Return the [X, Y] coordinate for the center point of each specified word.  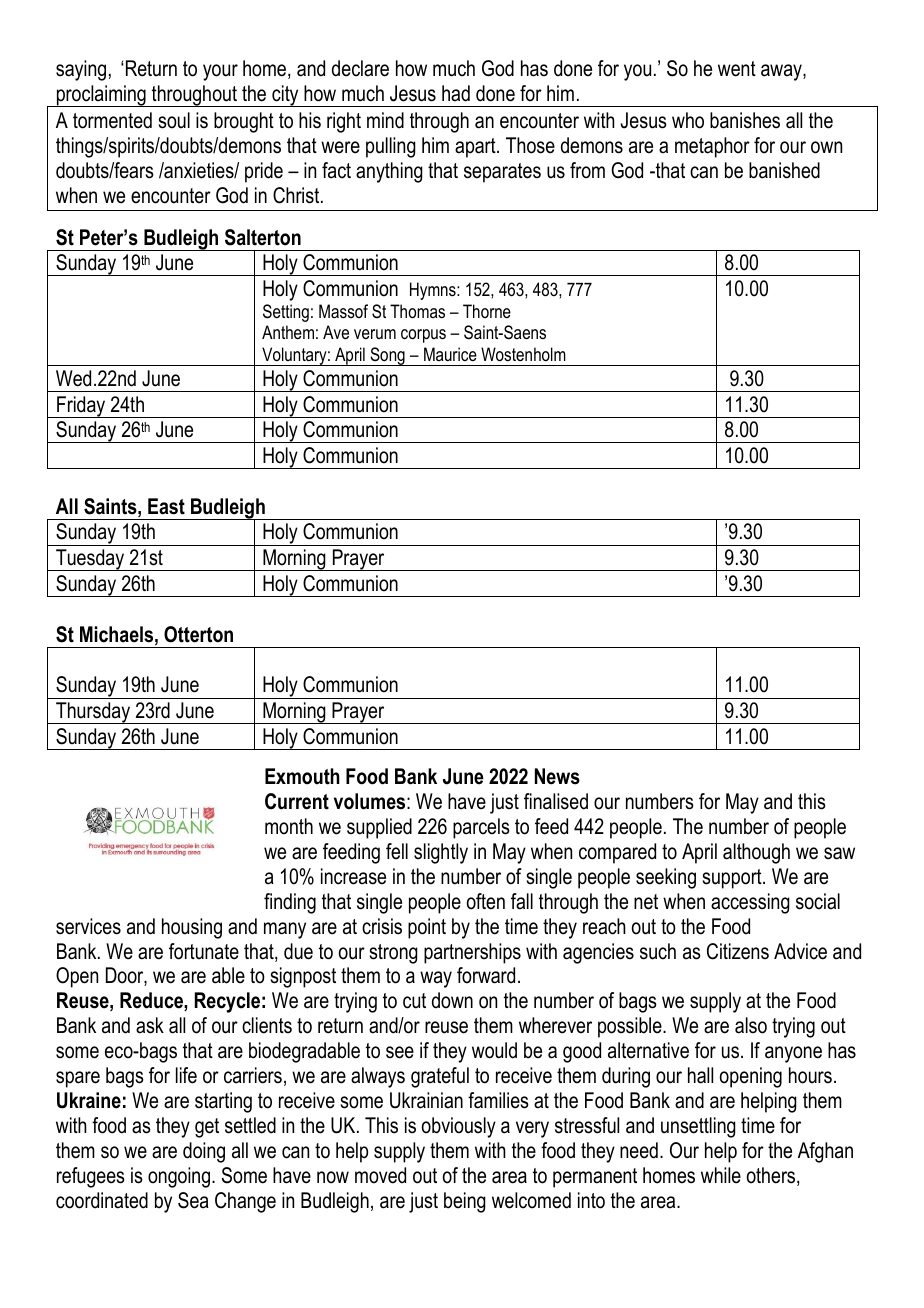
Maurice [450, 354]
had [456, 93]
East [166, 506]
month [289, 826]
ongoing [179, 1177]
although [756, 853]
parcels [481, 828]
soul [174, 120]
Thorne [487, 311]
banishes [745, 120]
